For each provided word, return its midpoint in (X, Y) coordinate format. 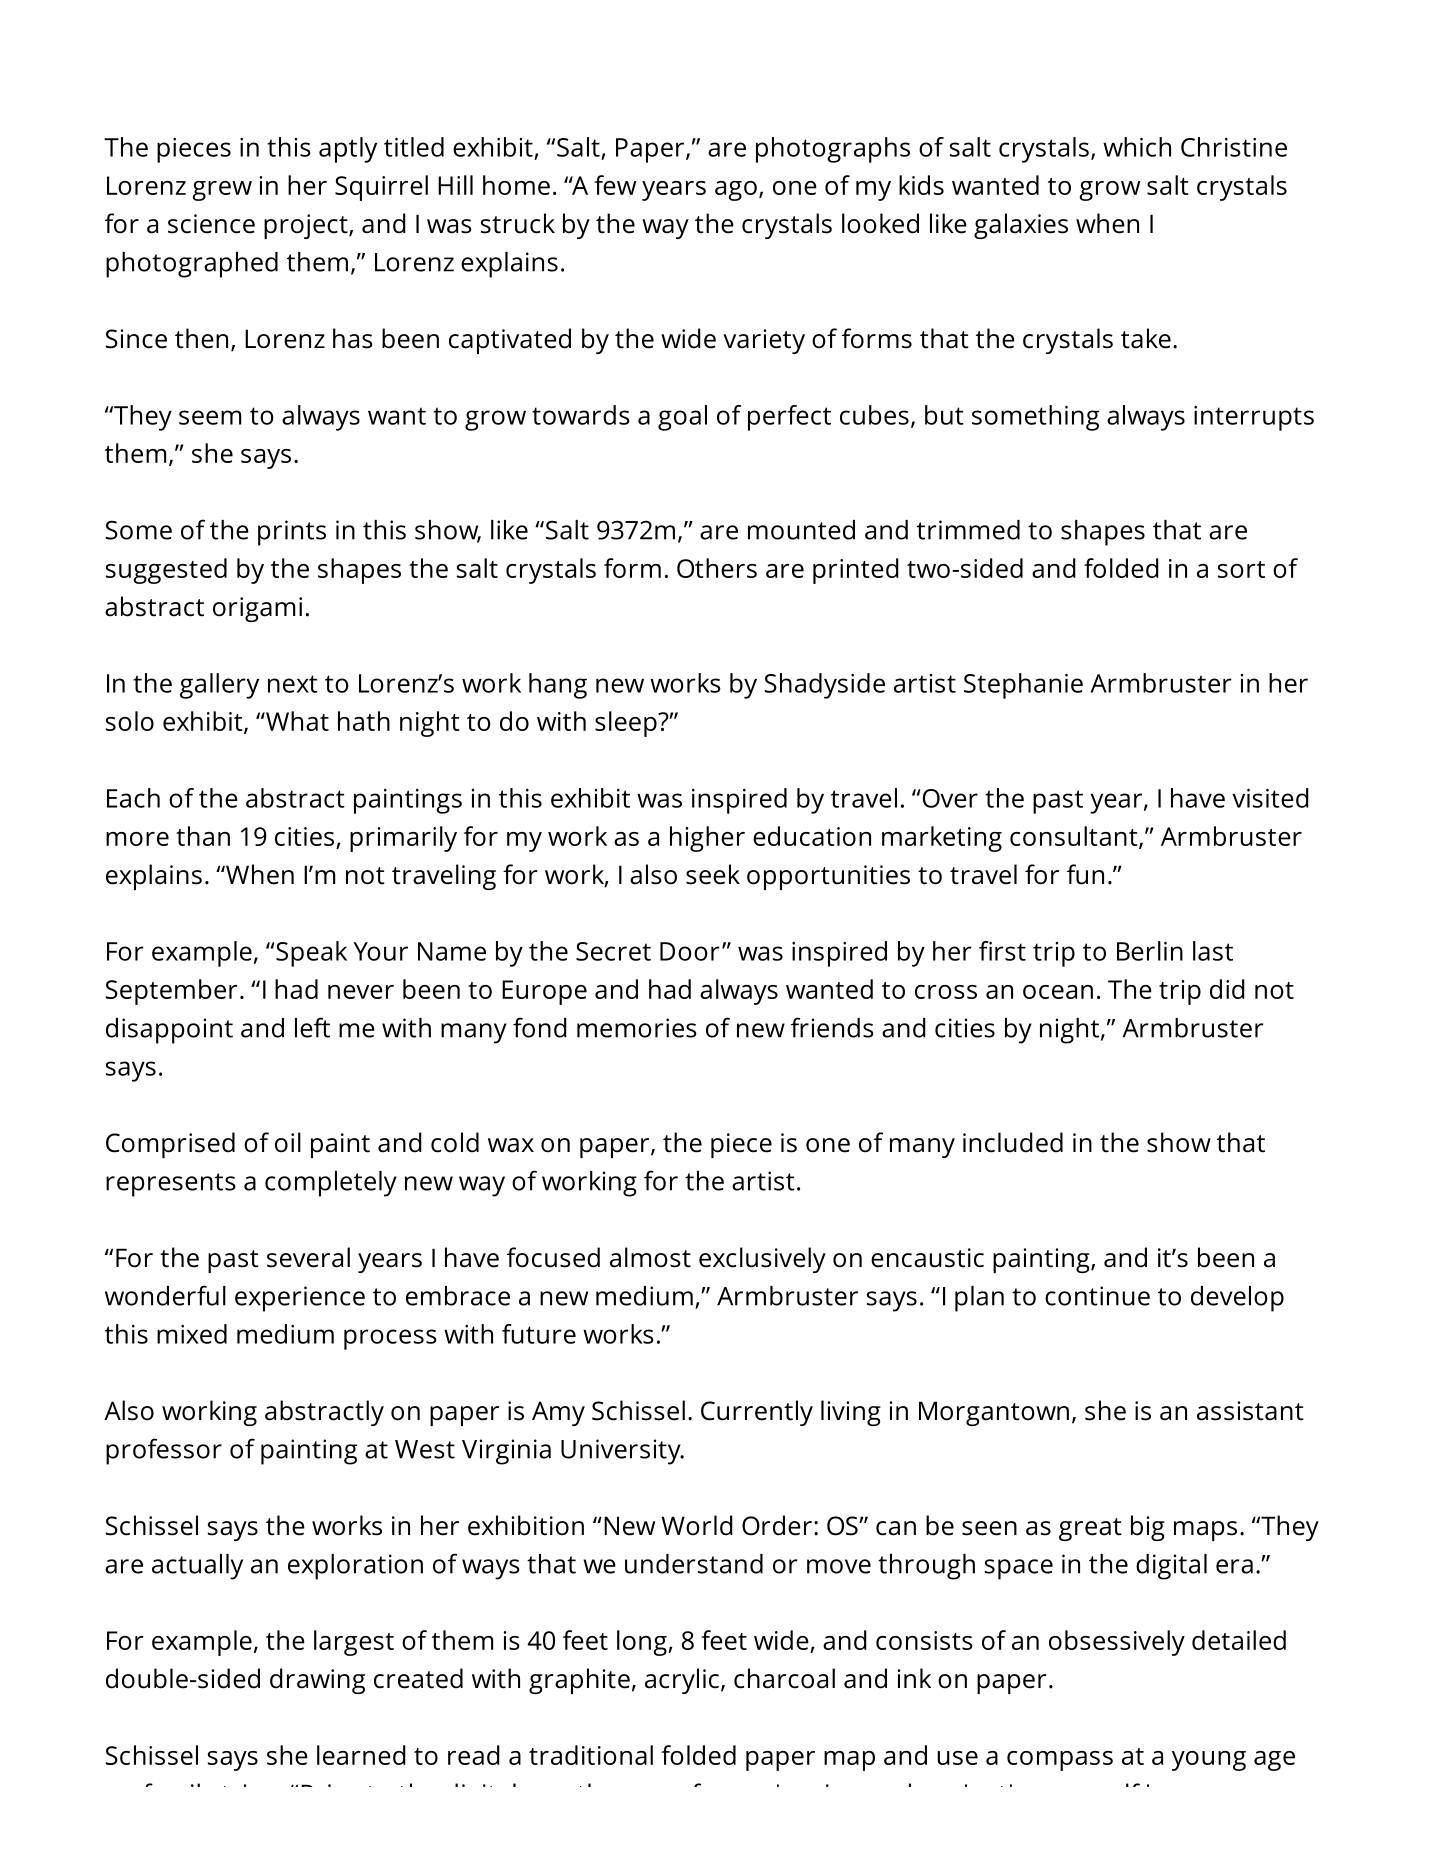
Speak (310, 954)
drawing (317, 1681)
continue (1097, 1296)
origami (257, 609)
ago (736, 191)
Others (717, 568)
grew (222, 191)
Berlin (1150, 951)
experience (300, 1299)
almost (650, 1257)
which (1137, 147)
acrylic (682, 1681)
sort (1241, 569)
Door (690, 951)
